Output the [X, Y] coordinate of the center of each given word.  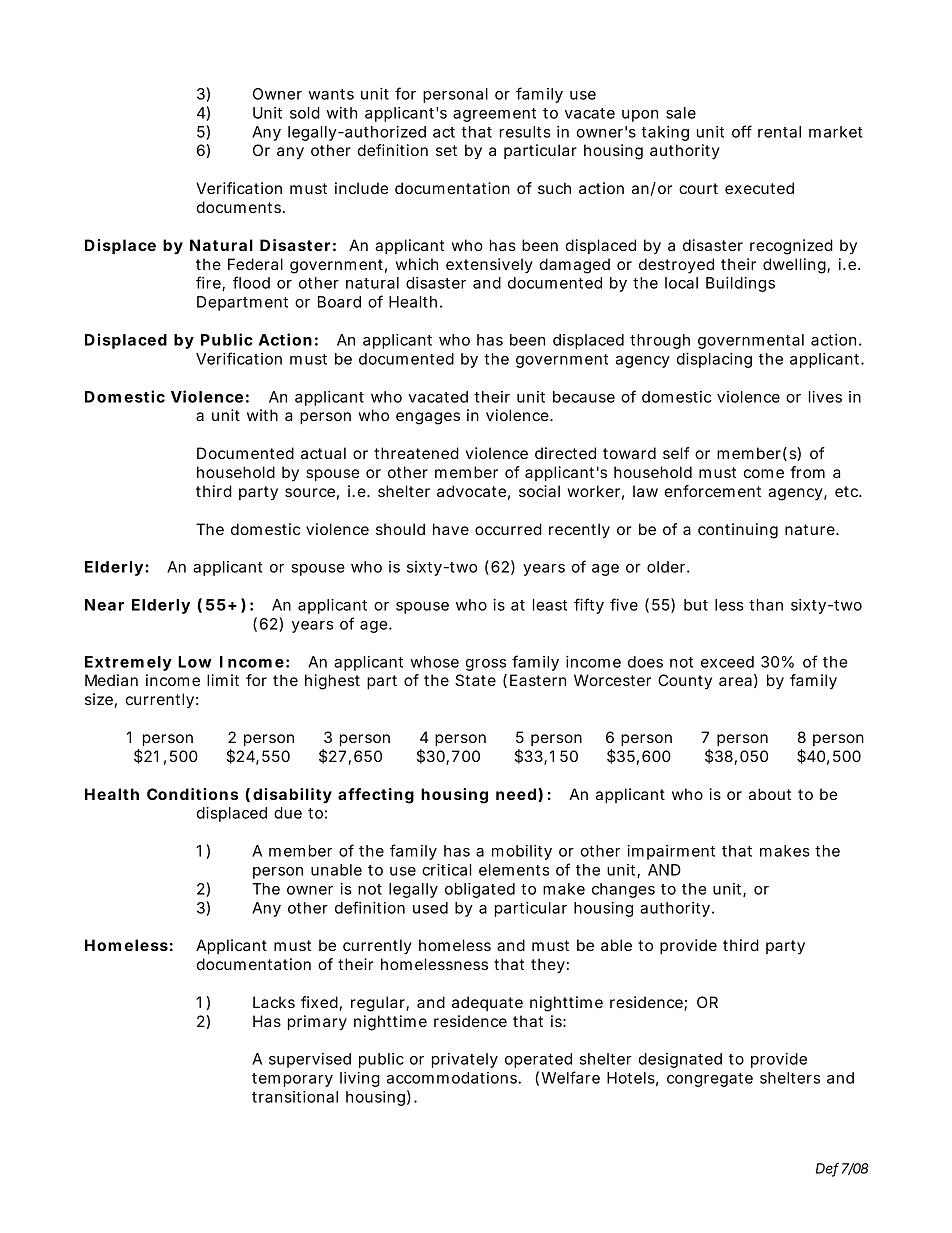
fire [210, 283]
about [770, 794]
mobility [522, 852]
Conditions [192, 794]
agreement [494, 115]
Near [104, 605]
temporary [292, 1080]
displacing [714, 360]
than [766, 605]
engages [428, 418]
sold [305, 113]
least [550, 605]
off [742, 131]
